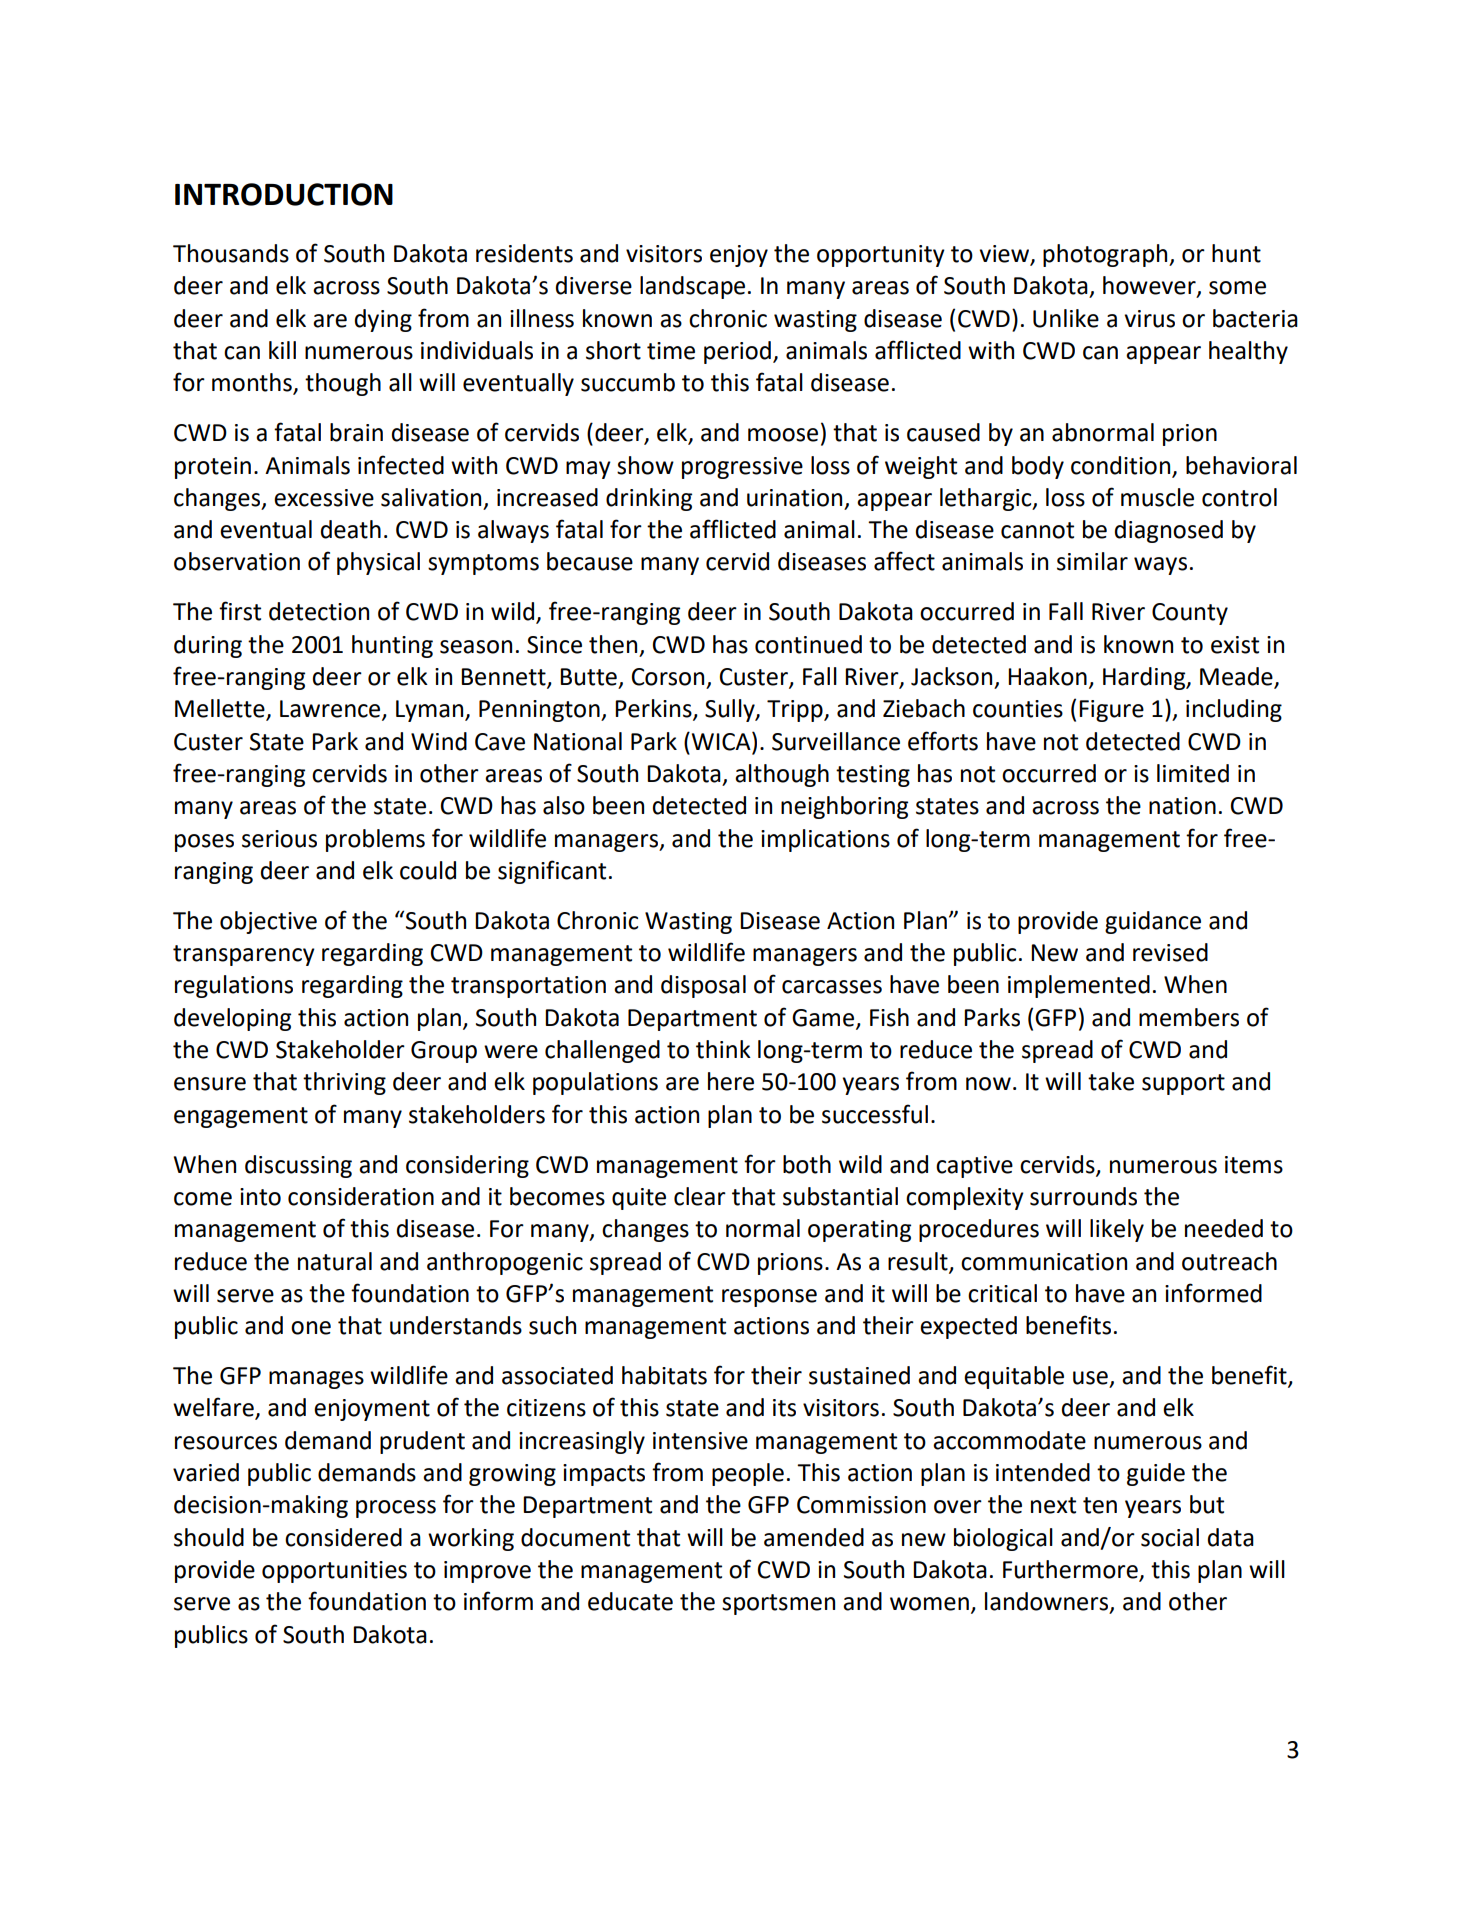 The width and height of the image is (1473, 1906). I want to click on opportunities, so click(334, 1572).
